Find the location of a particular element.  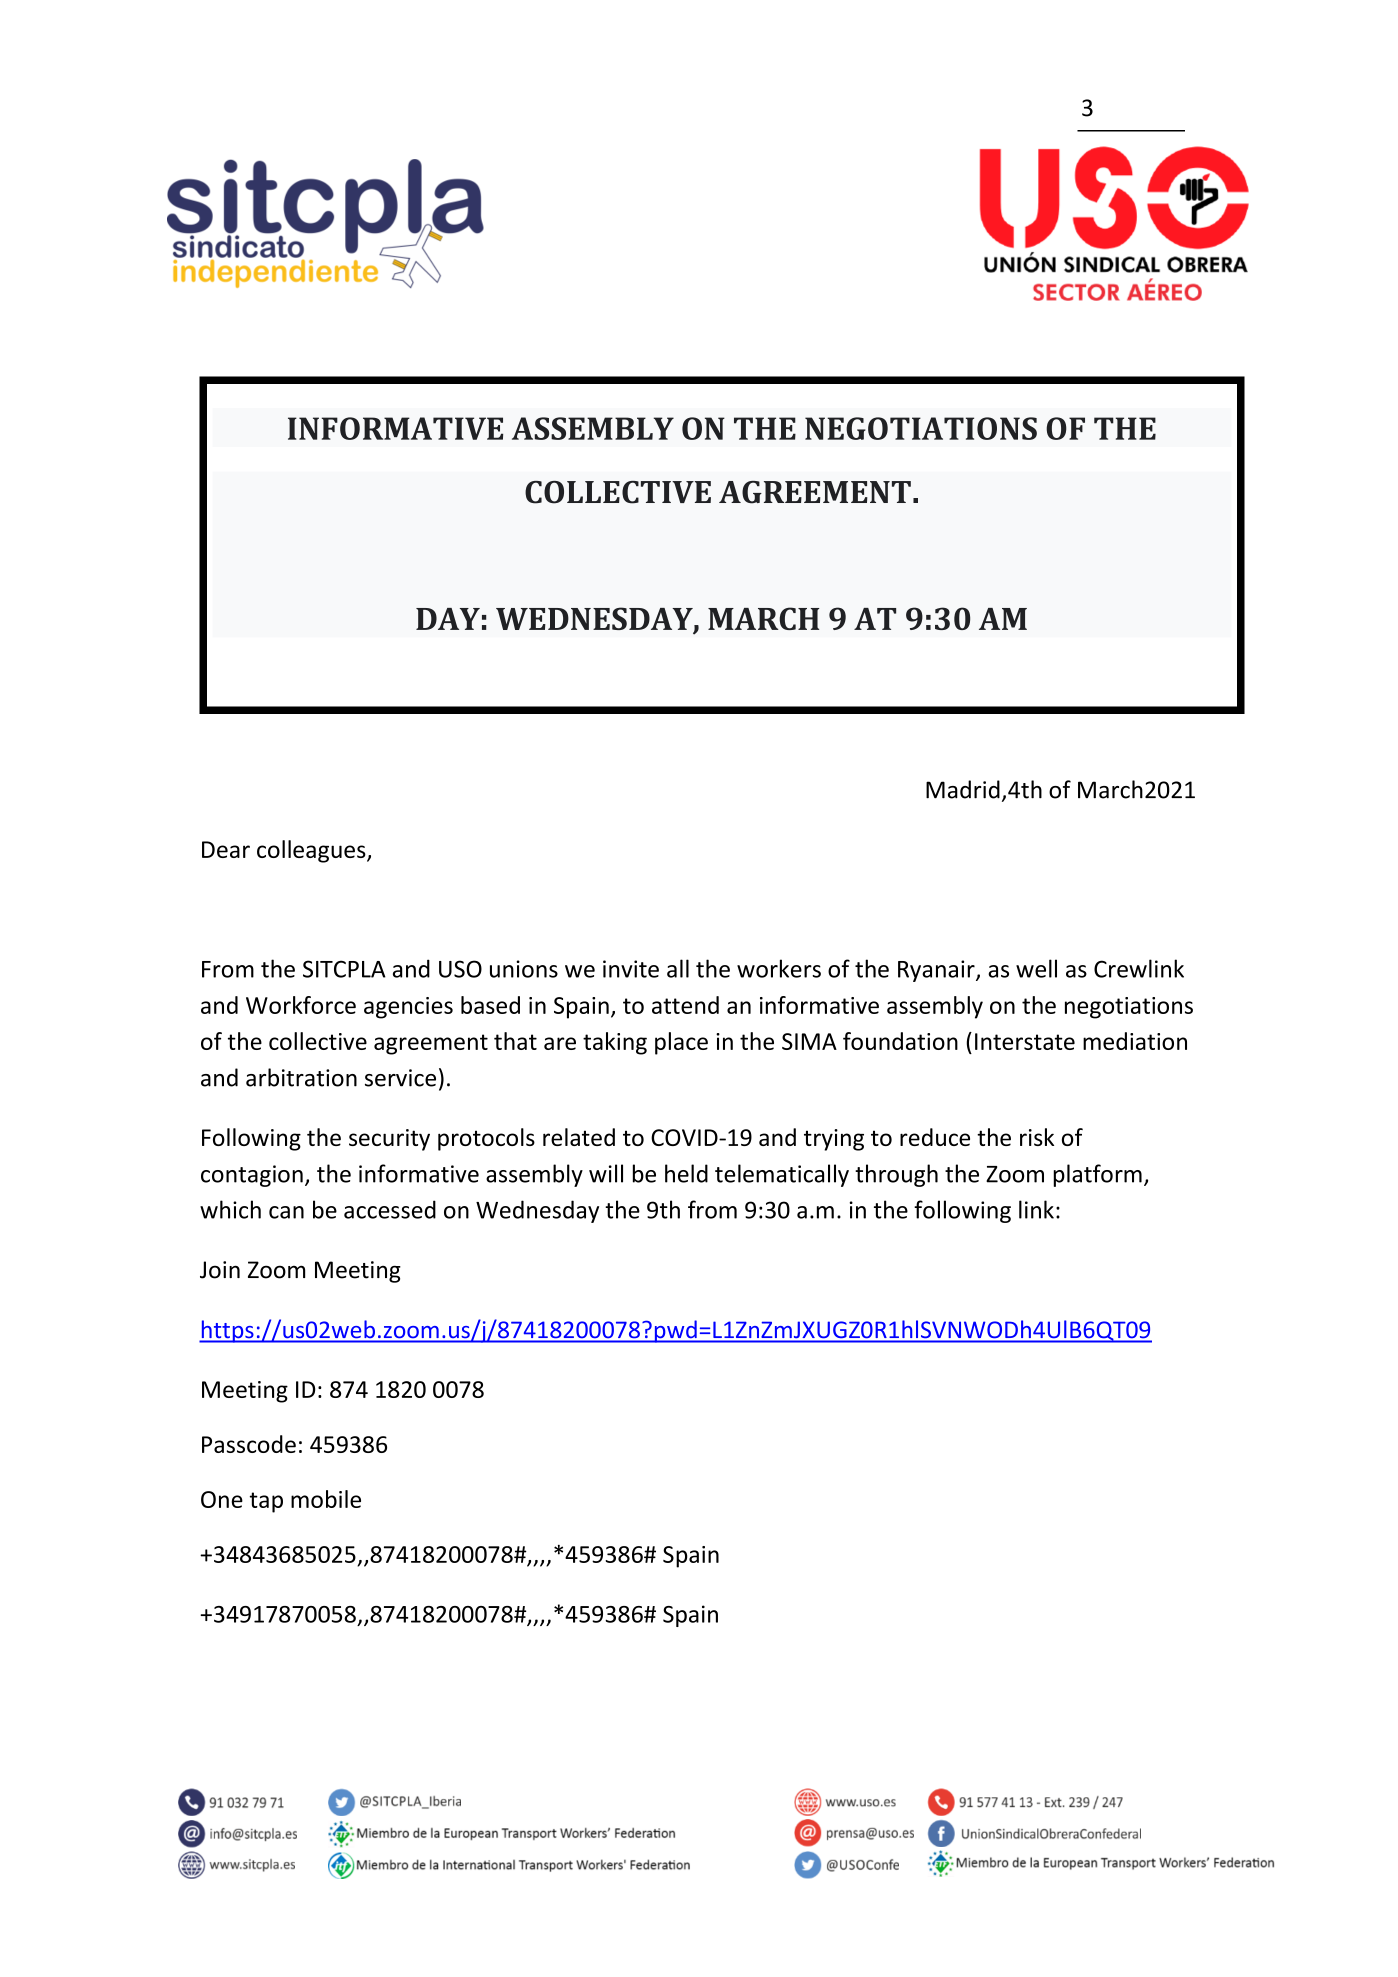

mobile is located at coordinates (326, 1499).
